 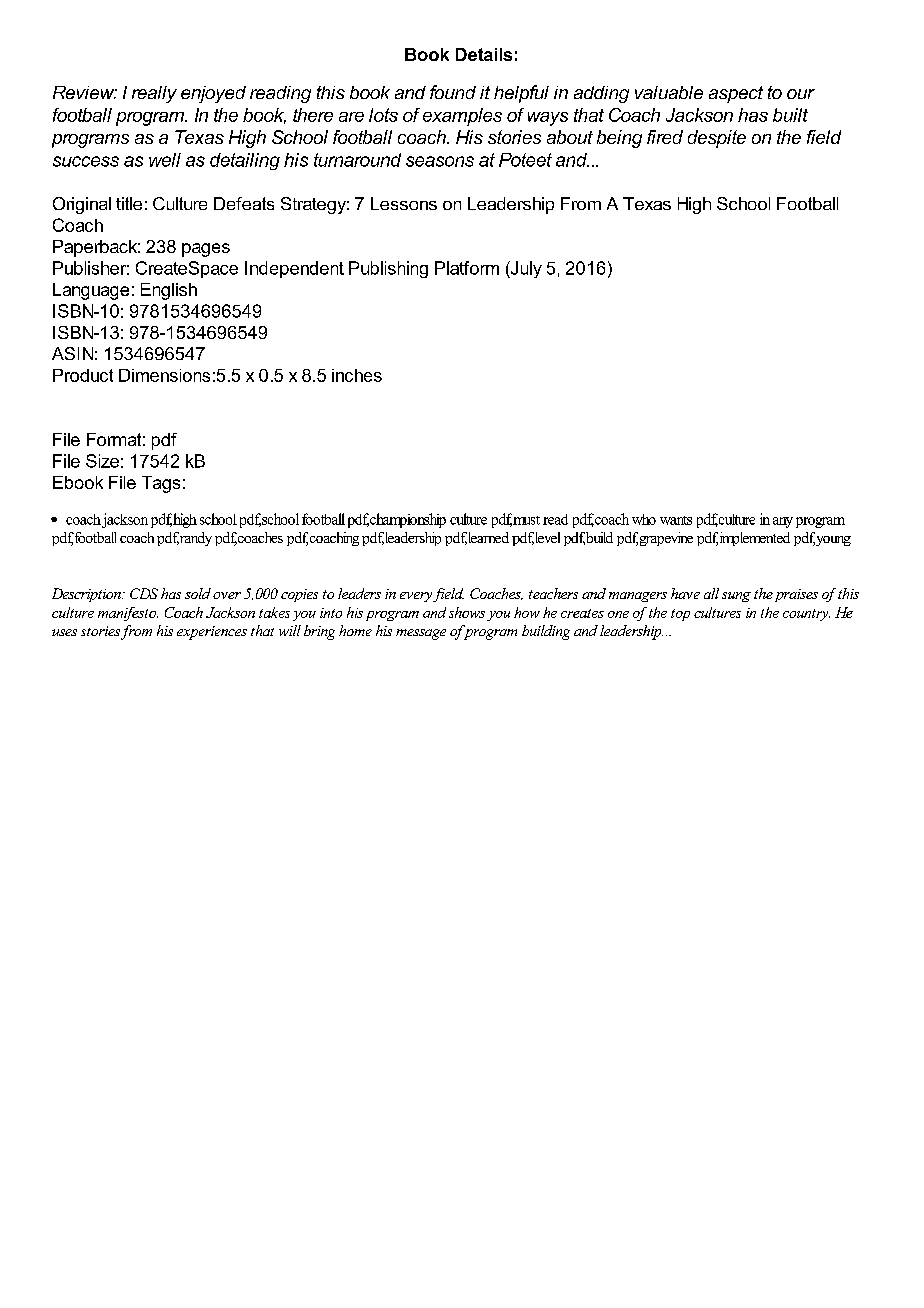 I want to click on Platform, so click(x=467, y=268).
